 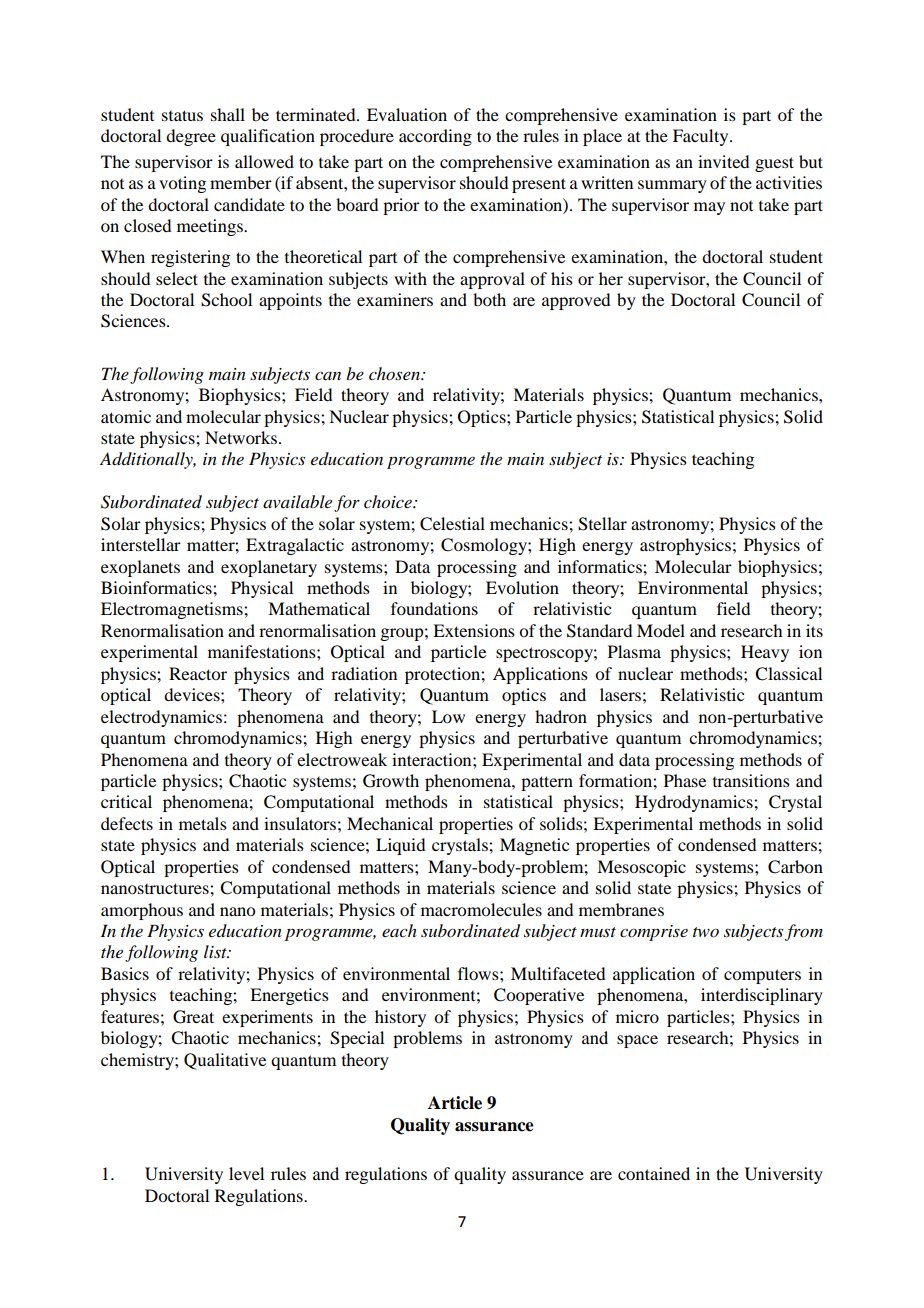 What do you see at coordinates (246, 1173) in the screenshot?
I see `level` at bounding box center [246, 1173].
